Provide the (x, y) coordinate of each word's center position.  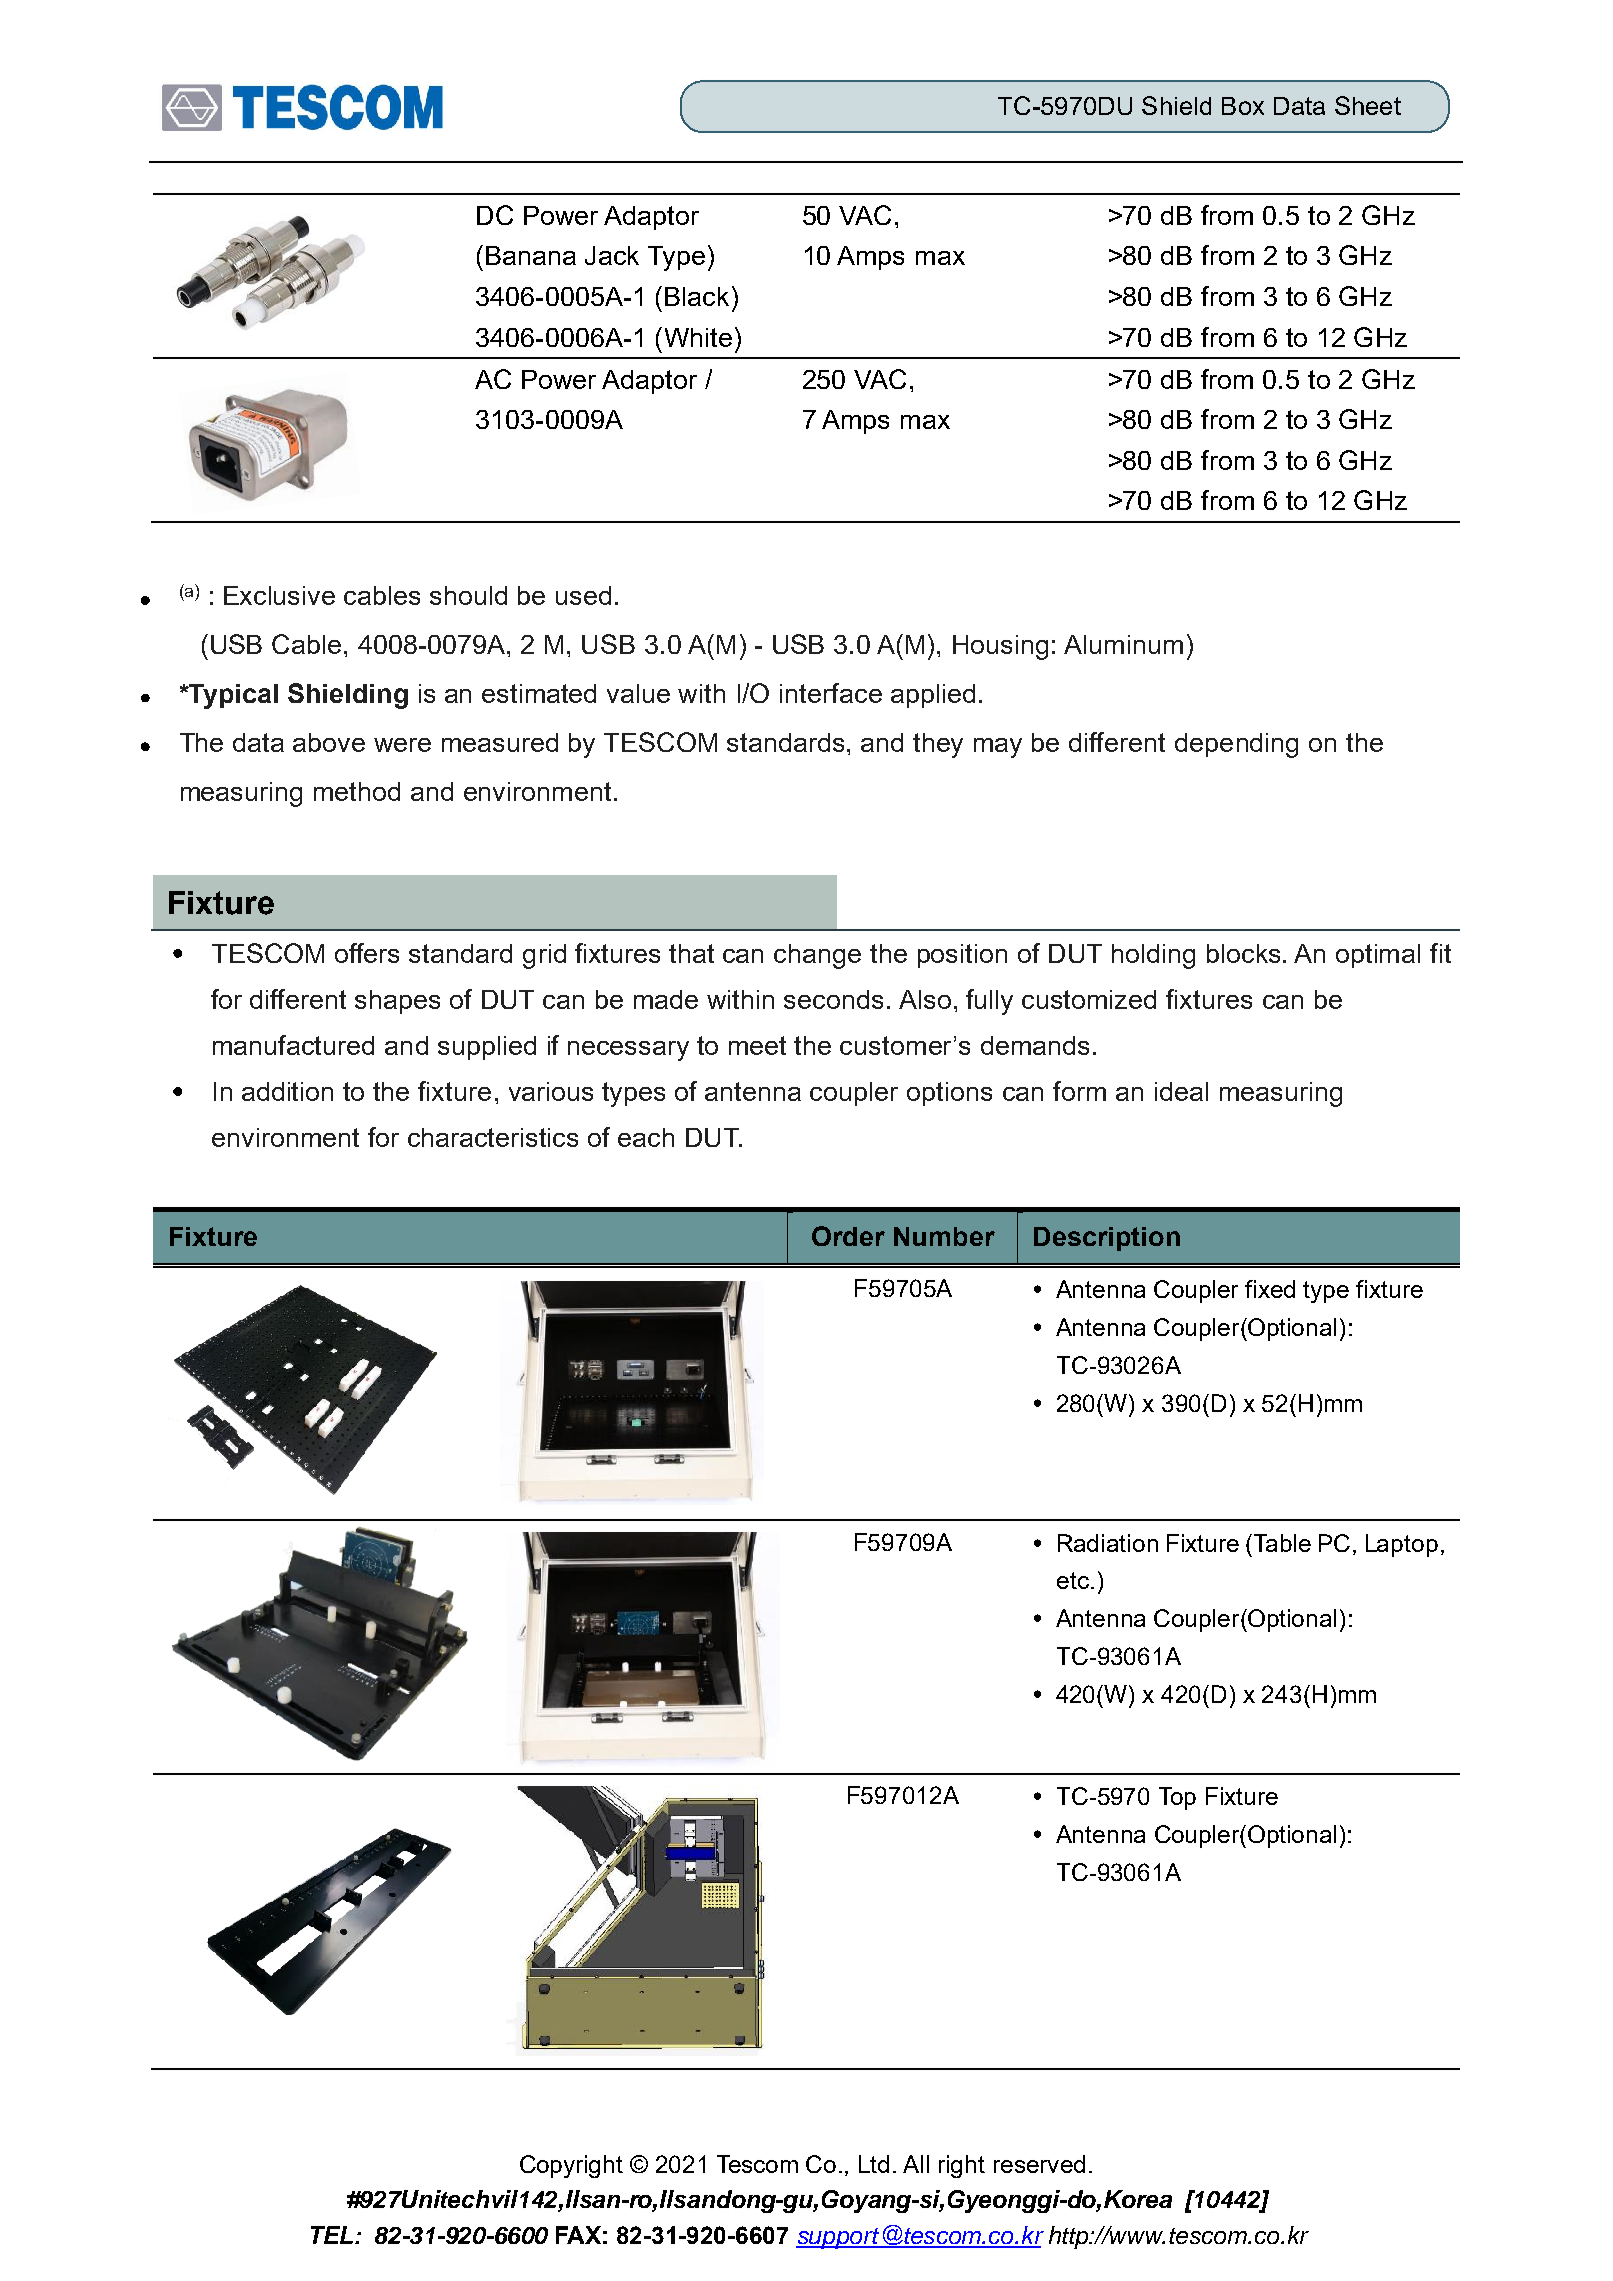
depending (1236, 745)
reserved (1039, 2164)
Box (1243, 106)
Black (697, 296)
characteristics (493, 1137)
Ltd (874, 2164)
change (817, 956)
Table (1281, 1543)
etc (1073, 1580)
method (357, 791)
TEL (332, 2235)
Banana (531, 255)
